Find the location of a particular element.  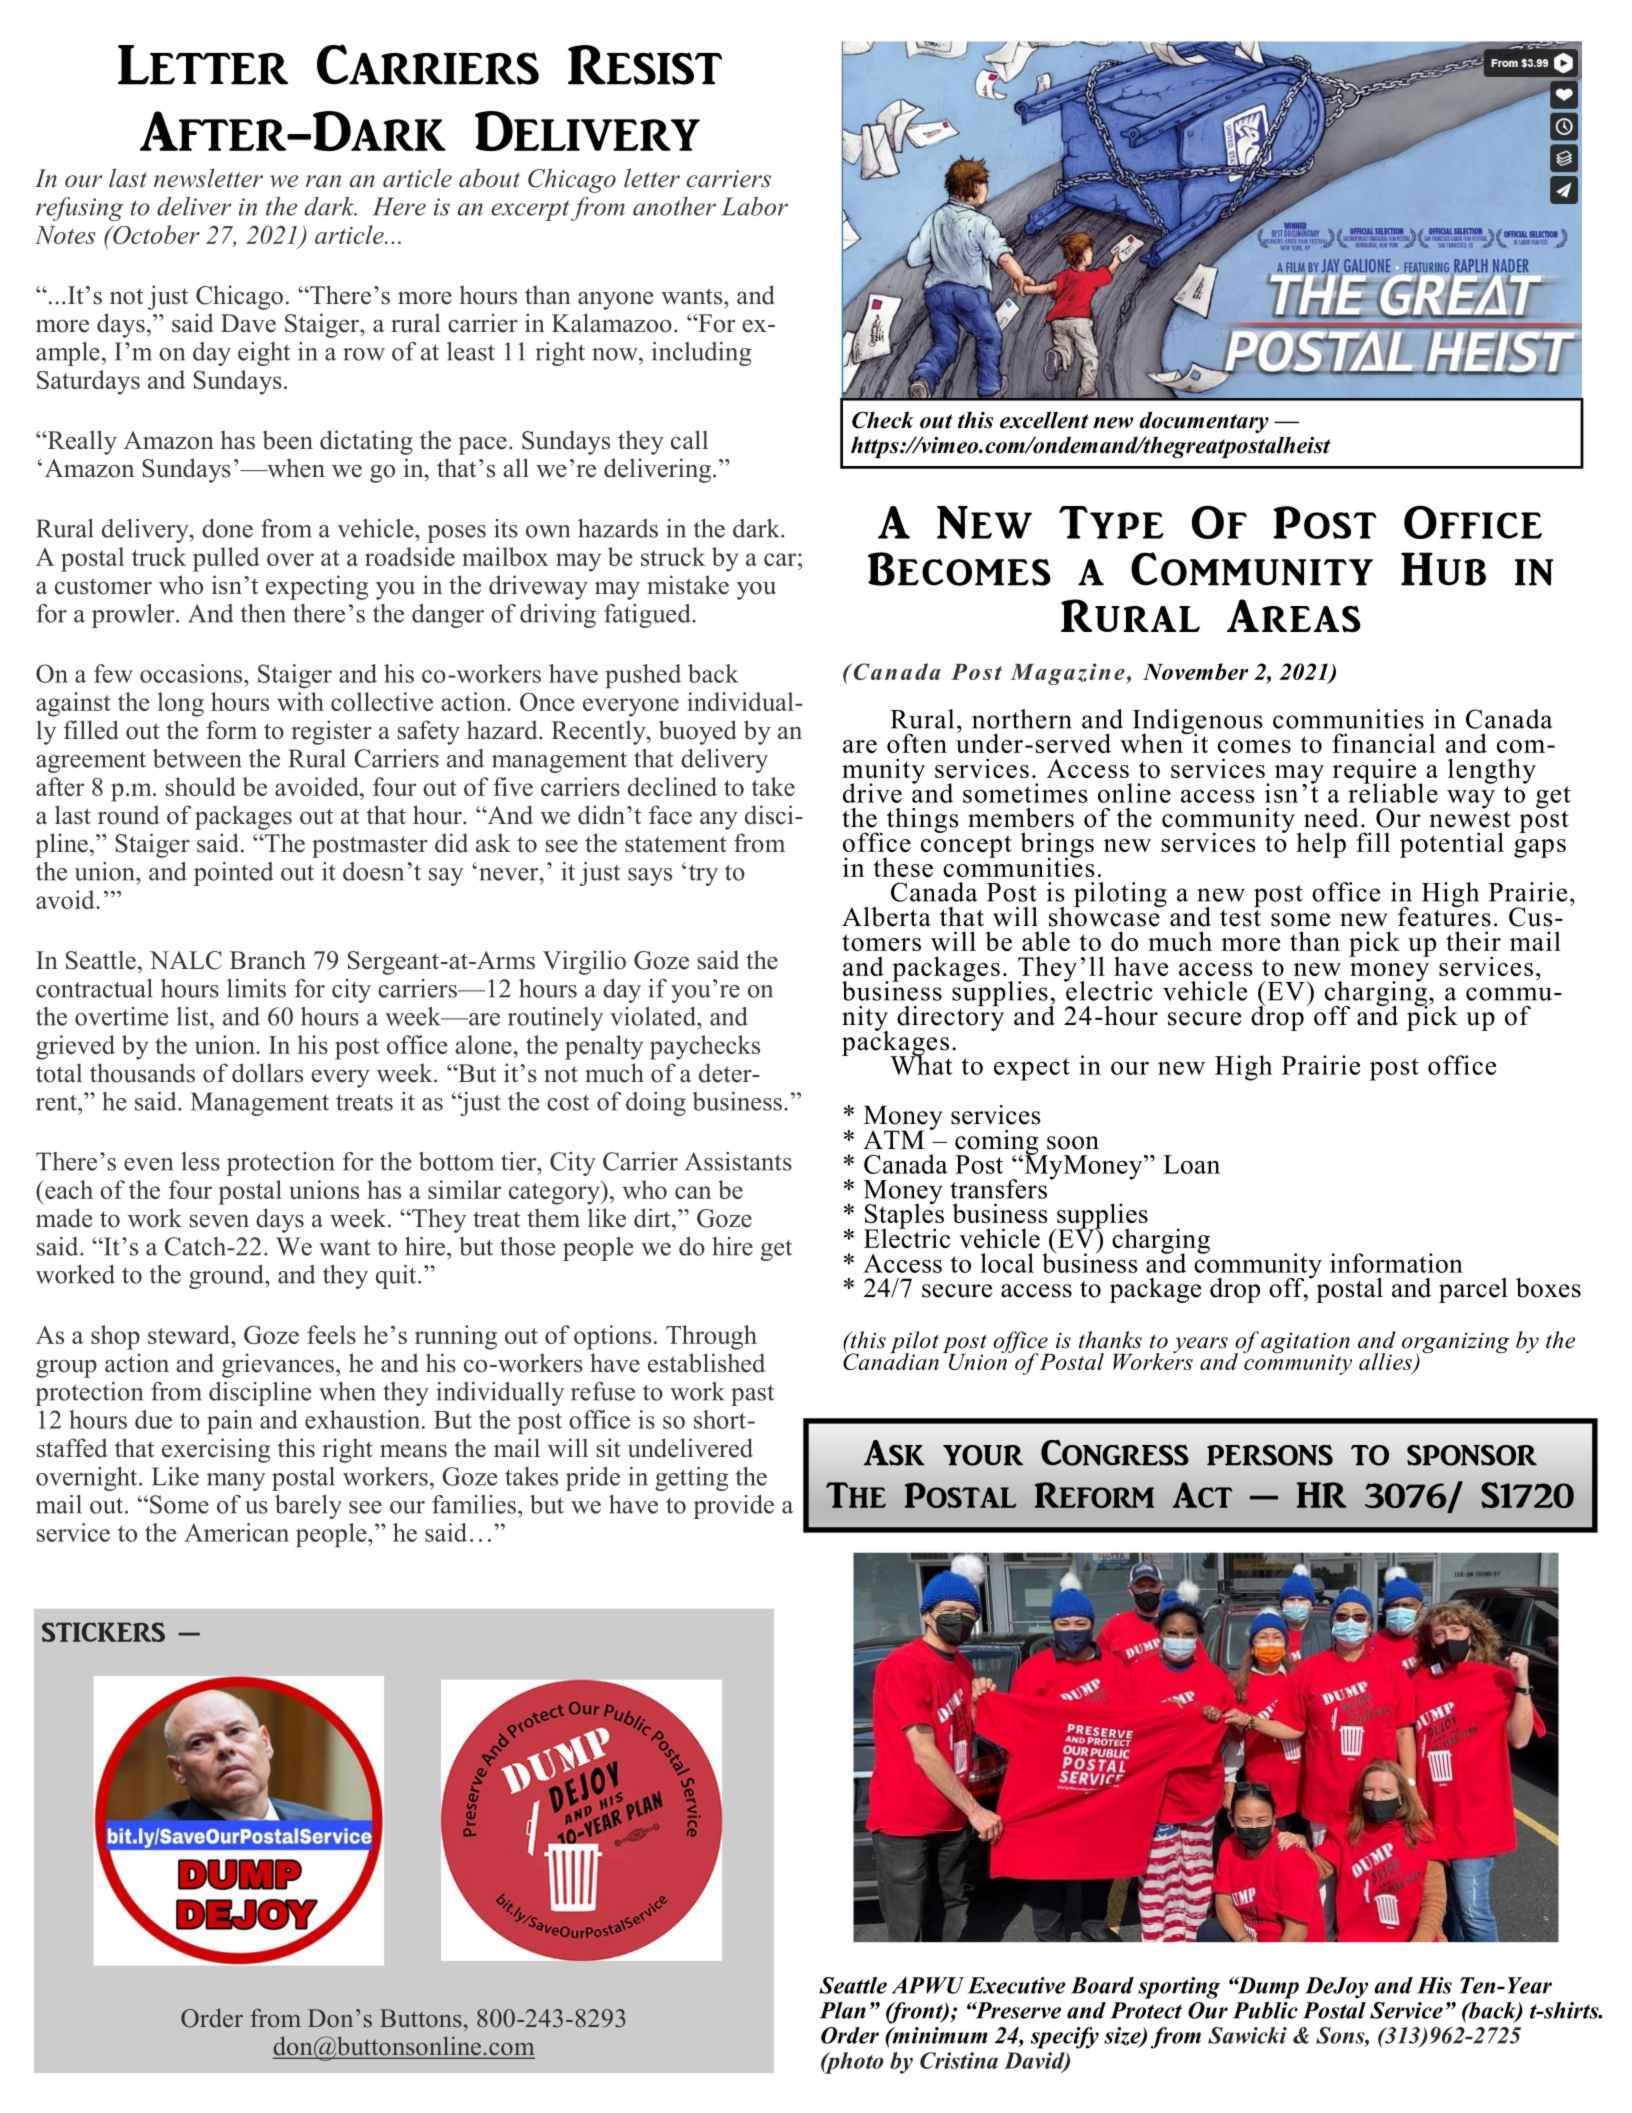

try is located at coordinates (703, 875).
